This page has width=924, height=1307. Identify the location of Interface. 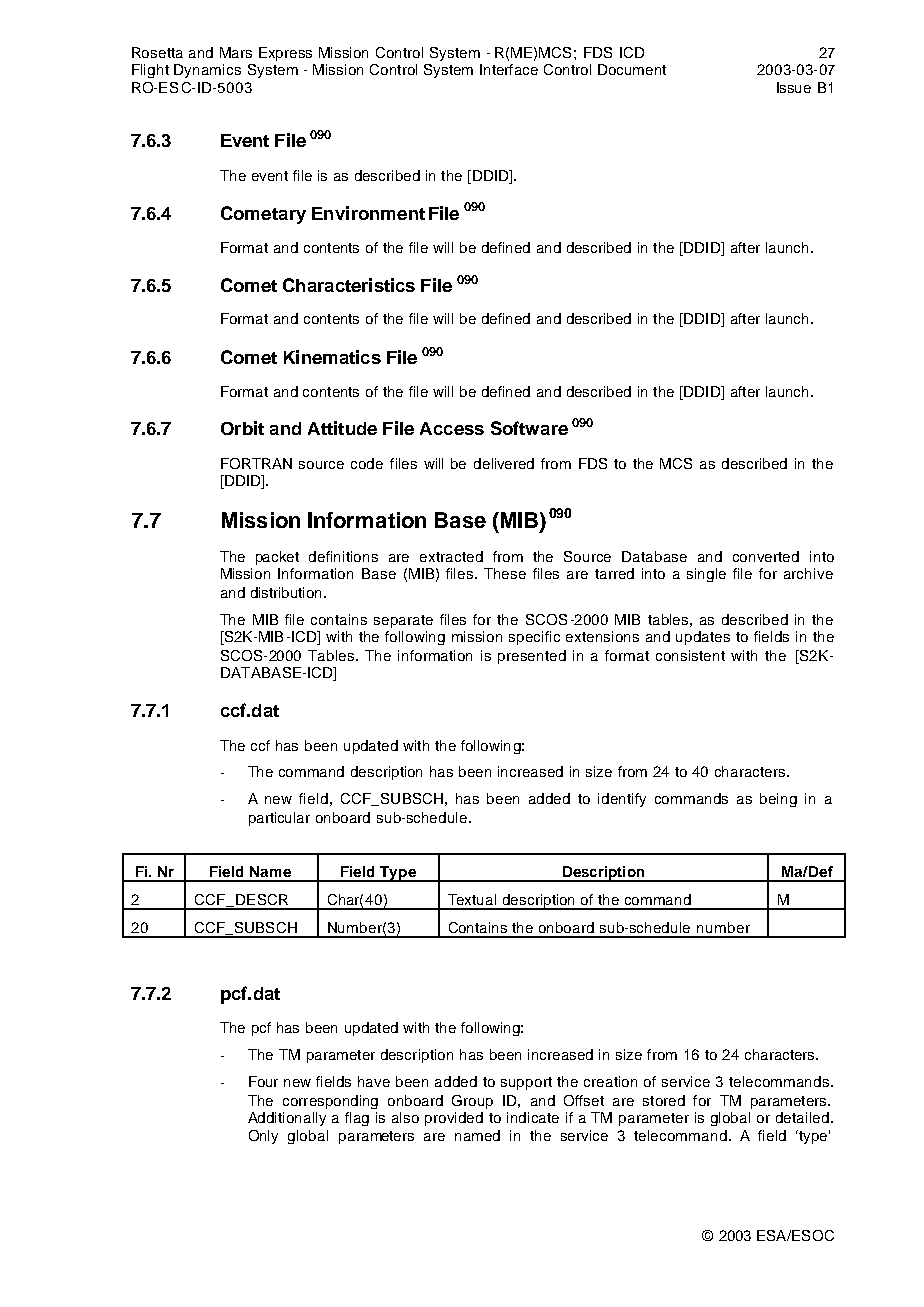
(509, 69).
